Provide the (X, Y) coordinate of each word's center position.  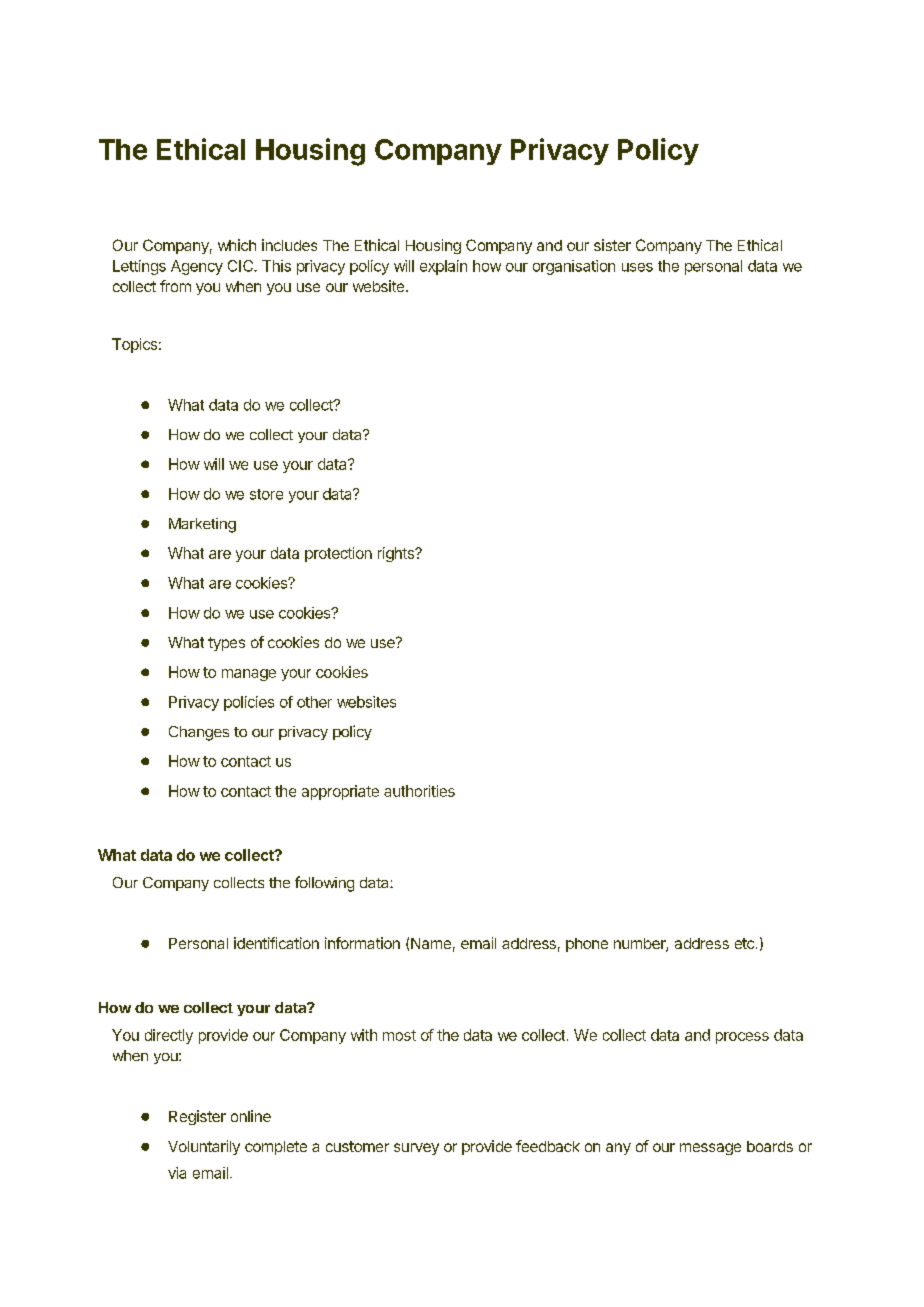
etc (744, 943)
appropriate (340, 792)
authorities (419, 791)
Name (431, 943)
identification (276, 943)
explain (443, 267)
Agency (197, 267)
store (266, 494)
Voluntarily (204, 1147)
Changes (199, 733)
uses (637, 267)
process (742, 1038)
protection (338, 554)
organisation (574, 267)
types (226, 644)
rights (397, 554)
